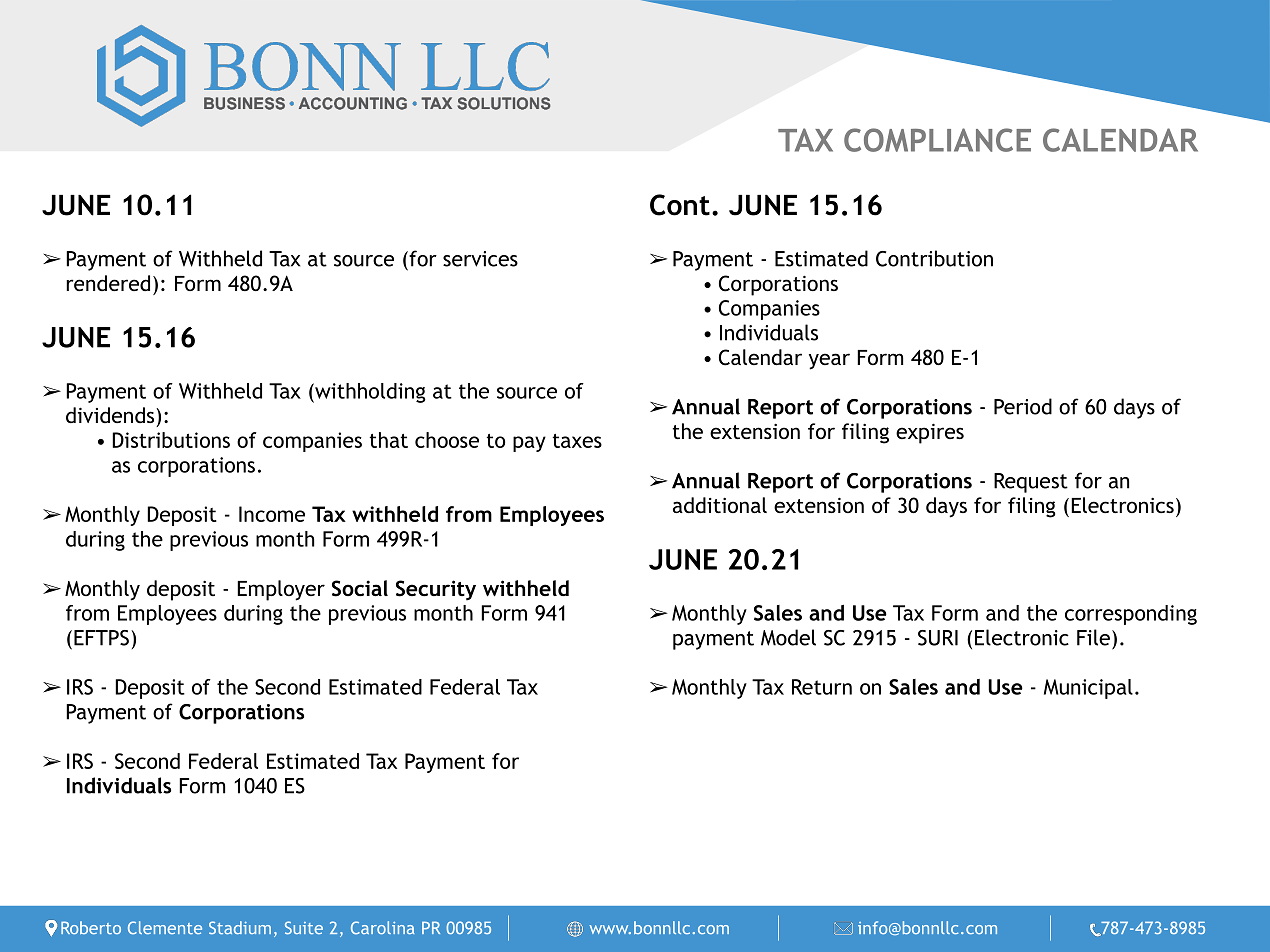 This image has height=952, width=1270. What do you see at coordinates (165, 928) in the image?
I see `Clemente` at bounding box center [165, 928].
